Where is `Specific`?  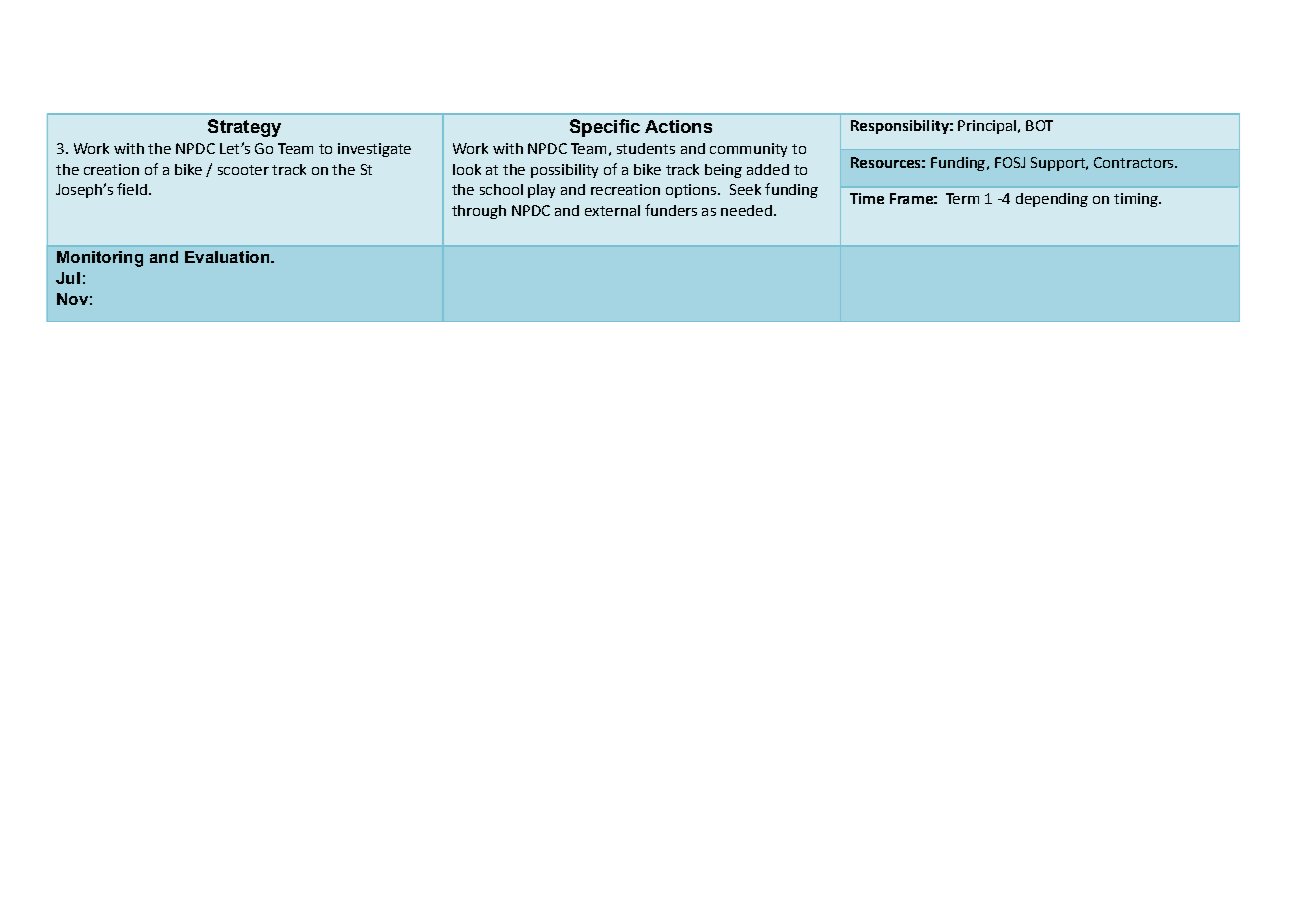
Specific is located at coordinates (605, 128).
